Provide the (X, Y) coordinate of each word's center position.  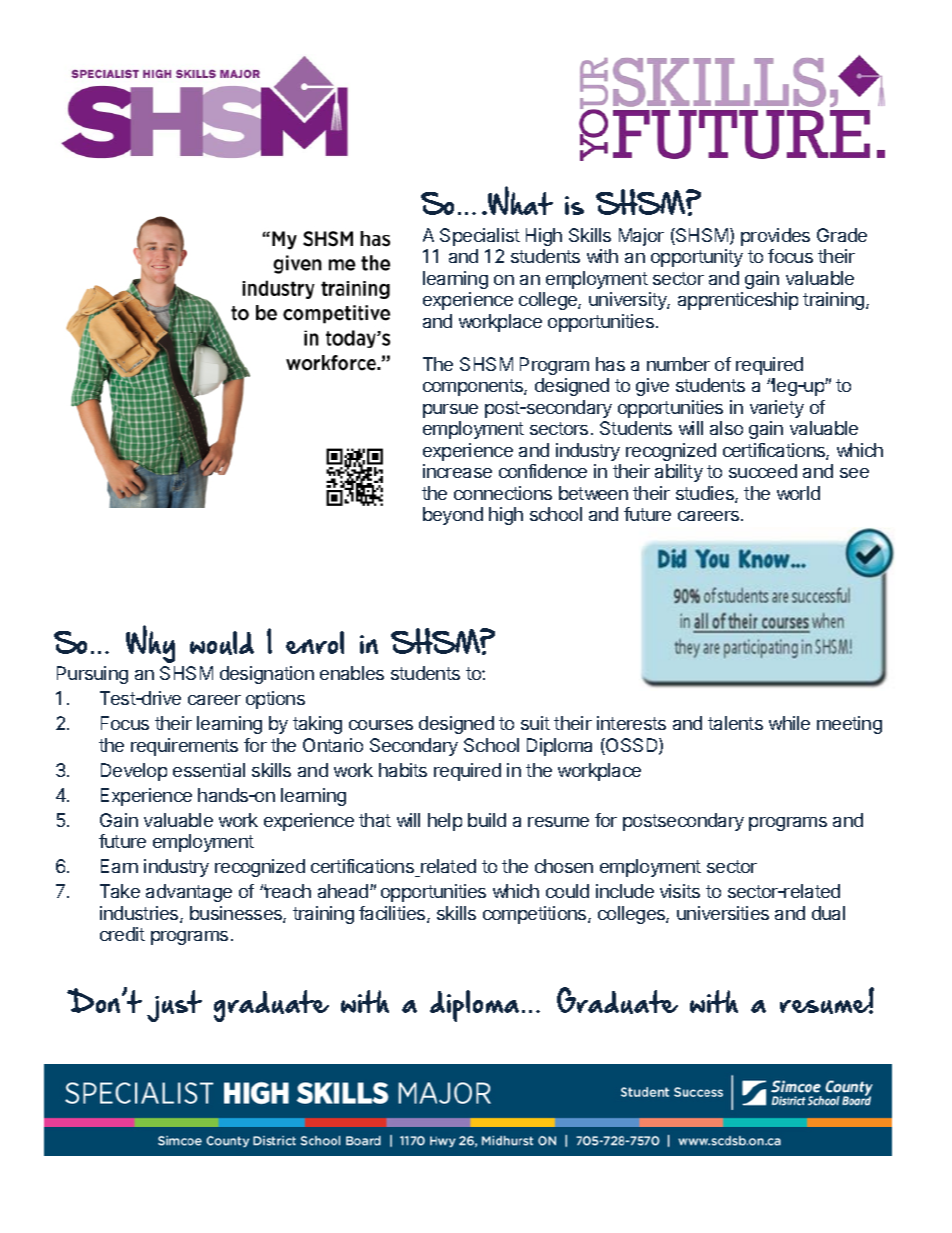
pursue (450, 411)
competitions (536, 915)
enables (352, 673)
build (487, 820)
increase (457, 471)
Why (150, 644)
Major (641, 237)
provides (775, 237)
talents (735, 723)
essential (209, 770)
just (174, 1006)
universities (723, 913)
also (726, 428)
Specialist (480, 237)
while (789, 723)
